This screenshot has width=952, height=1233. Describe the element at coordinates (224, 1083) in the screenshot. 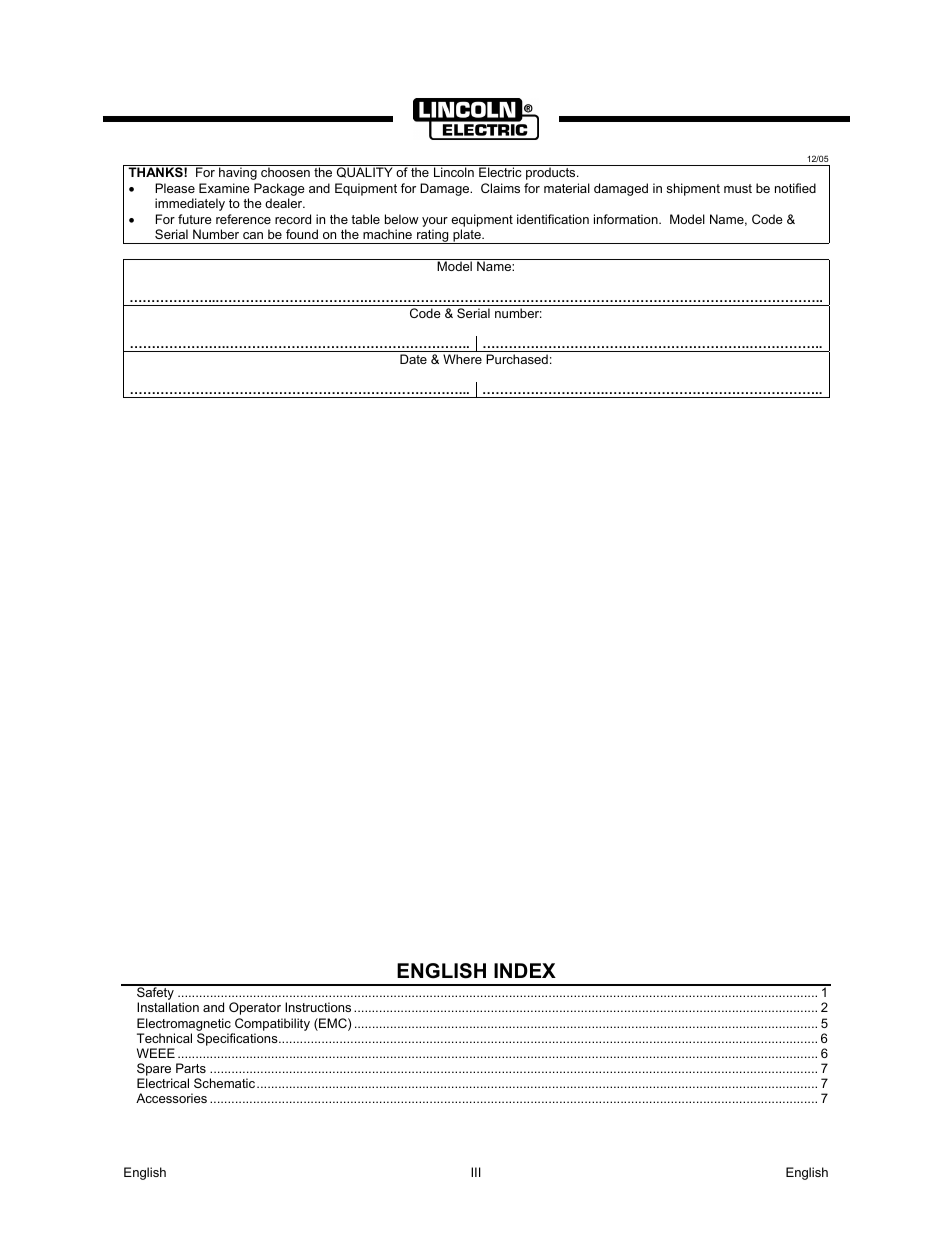

I see `Schematic` at that location.
